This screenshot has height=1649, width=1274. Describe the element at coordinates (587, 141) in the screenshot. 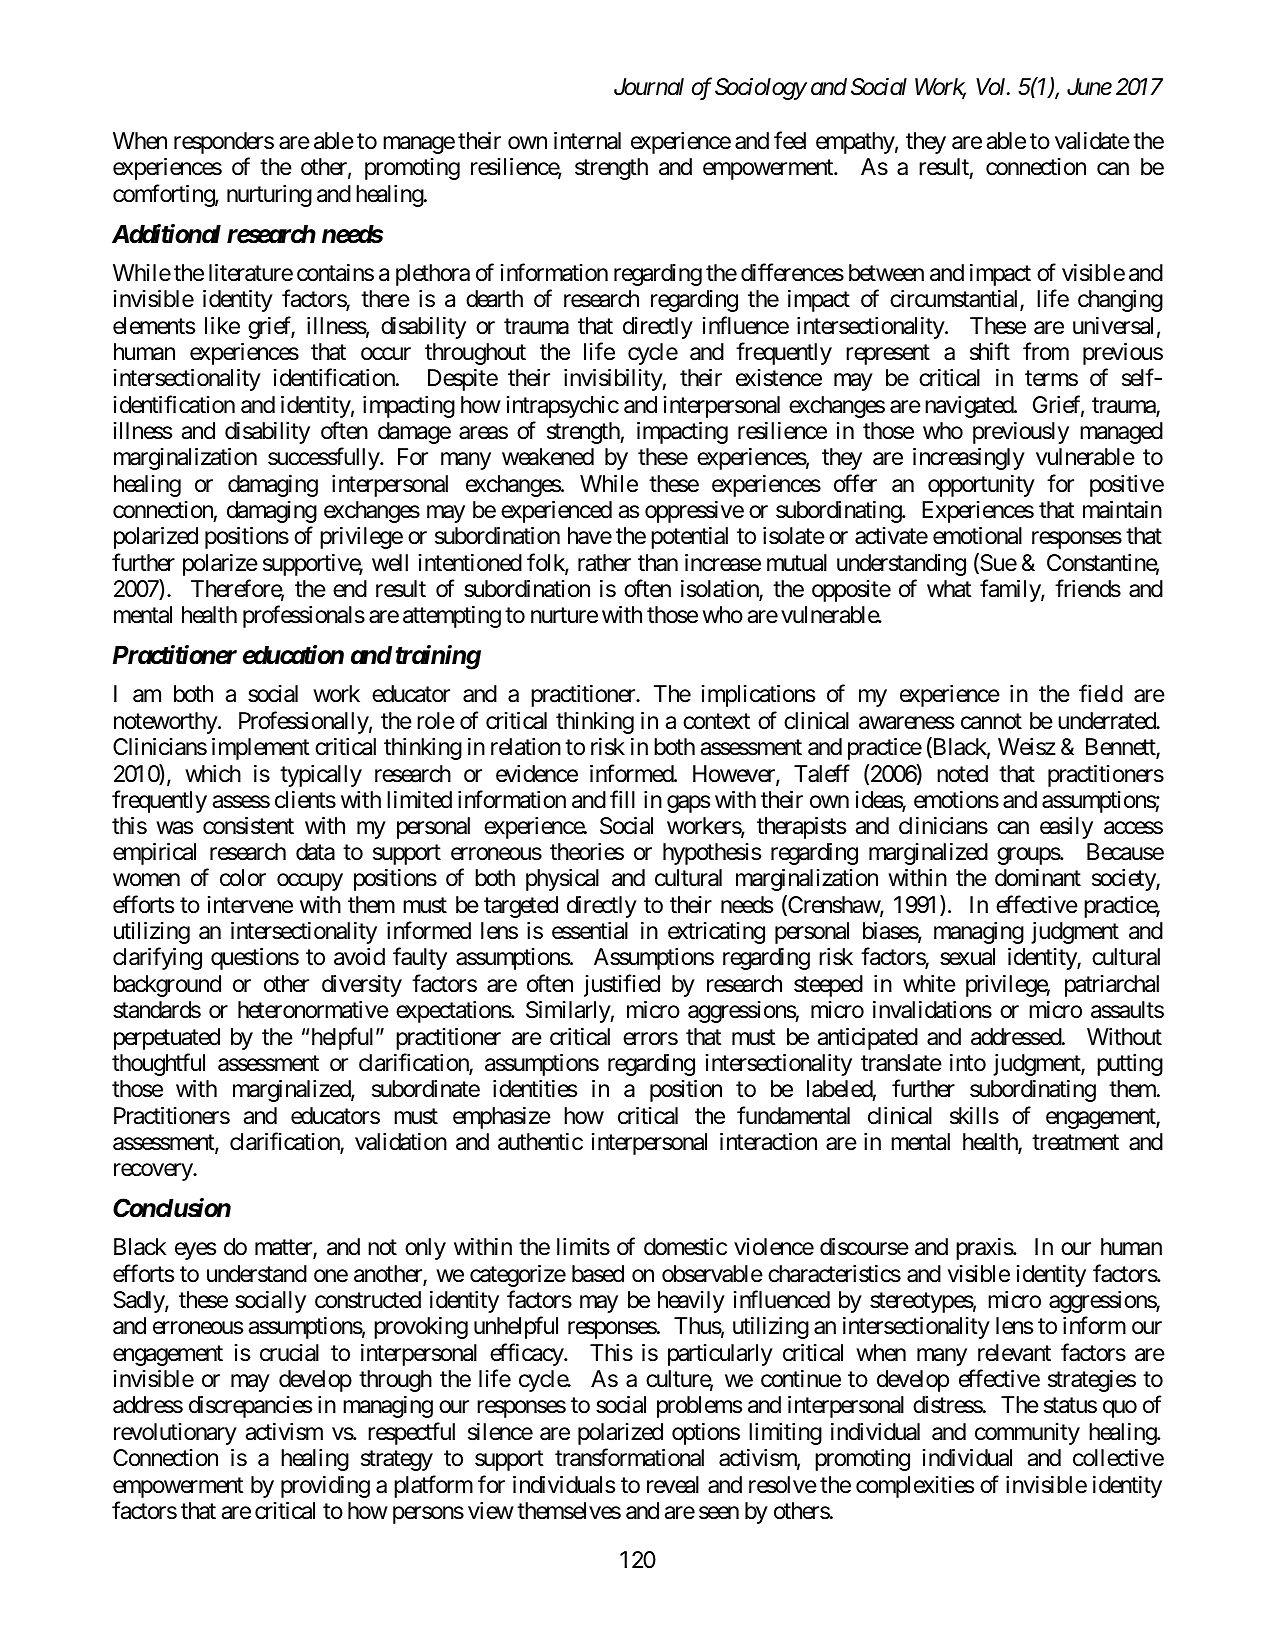

I see `internal` at that location.
